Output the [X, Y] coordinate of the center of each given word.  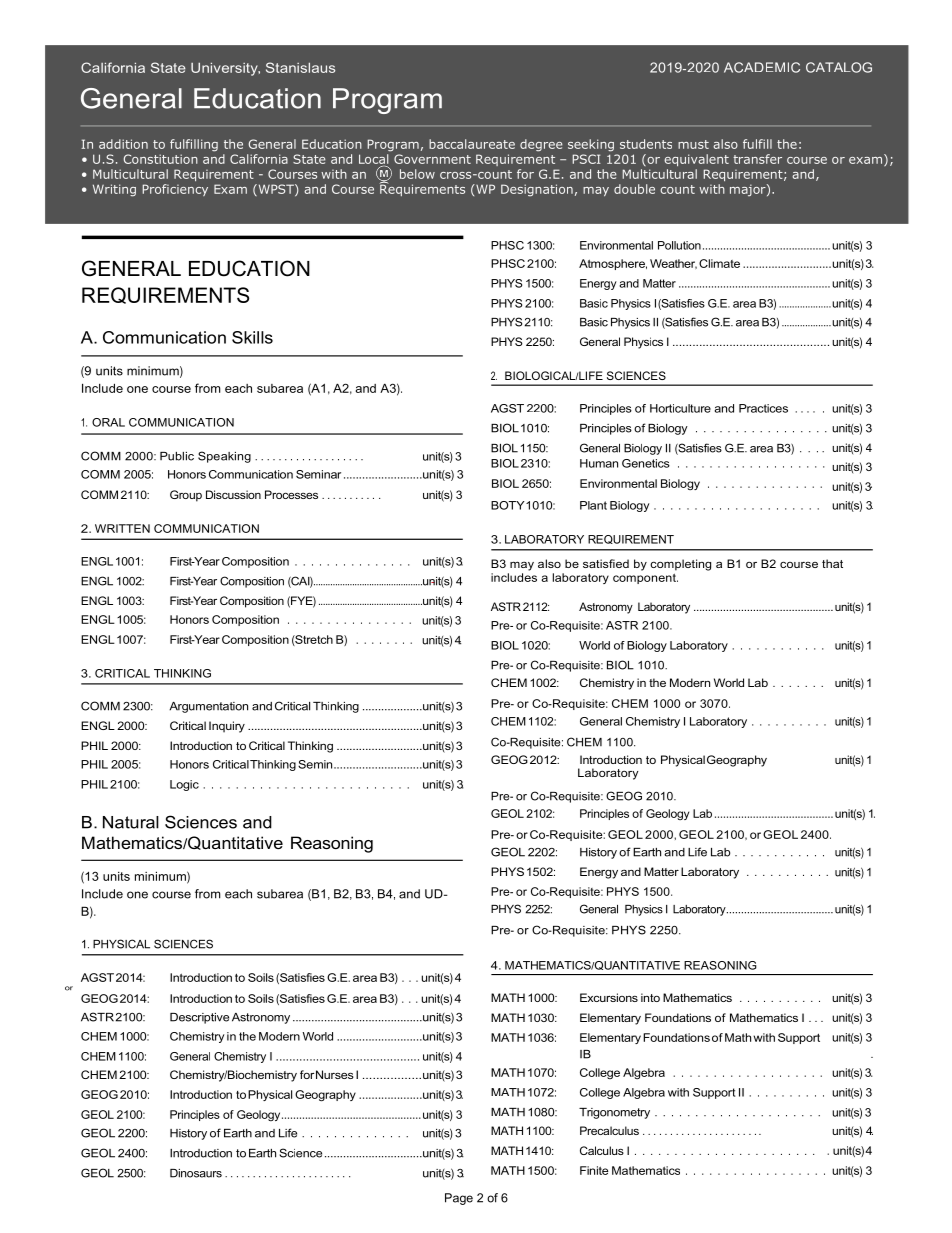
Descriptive [199, 1018]
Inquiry [227, 727]
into [650, 997]
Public [177, 456]
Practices [763, 408]
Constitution [161, 159]
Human [599, 463]
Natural [131, 822]
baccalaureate [472, 144]
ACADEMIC [762, 67]
